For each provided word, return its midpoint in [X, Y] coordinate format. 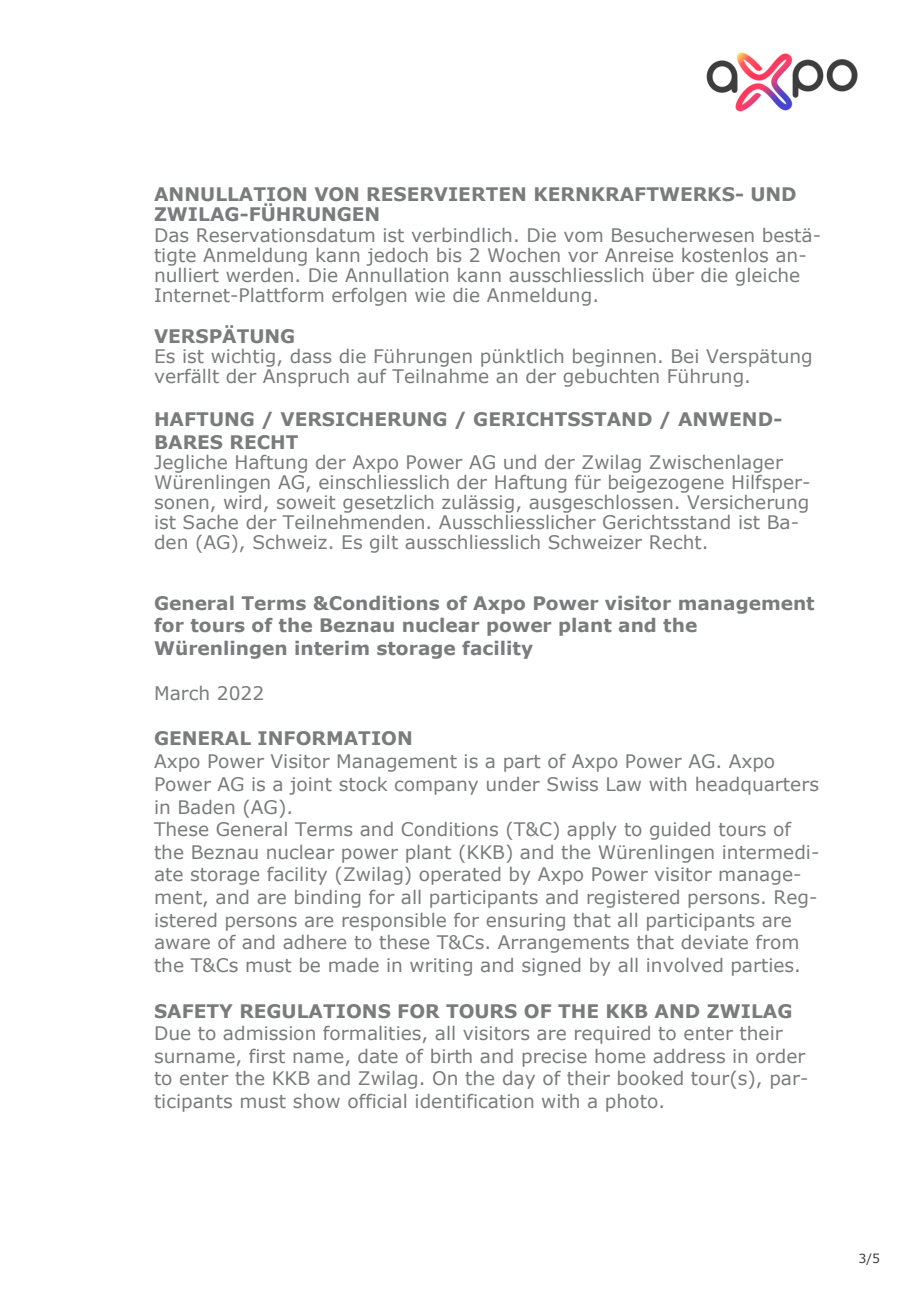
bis [449, 255]
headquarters [757, 786]
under [513, 784]
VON [336, 194]
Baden [206, 807]
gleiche [767, 277]
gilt [384, 544]
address [689, 1056]
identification [474, 1101]
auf [372, 376]
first [267, 1056]
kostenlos [725, 255]
